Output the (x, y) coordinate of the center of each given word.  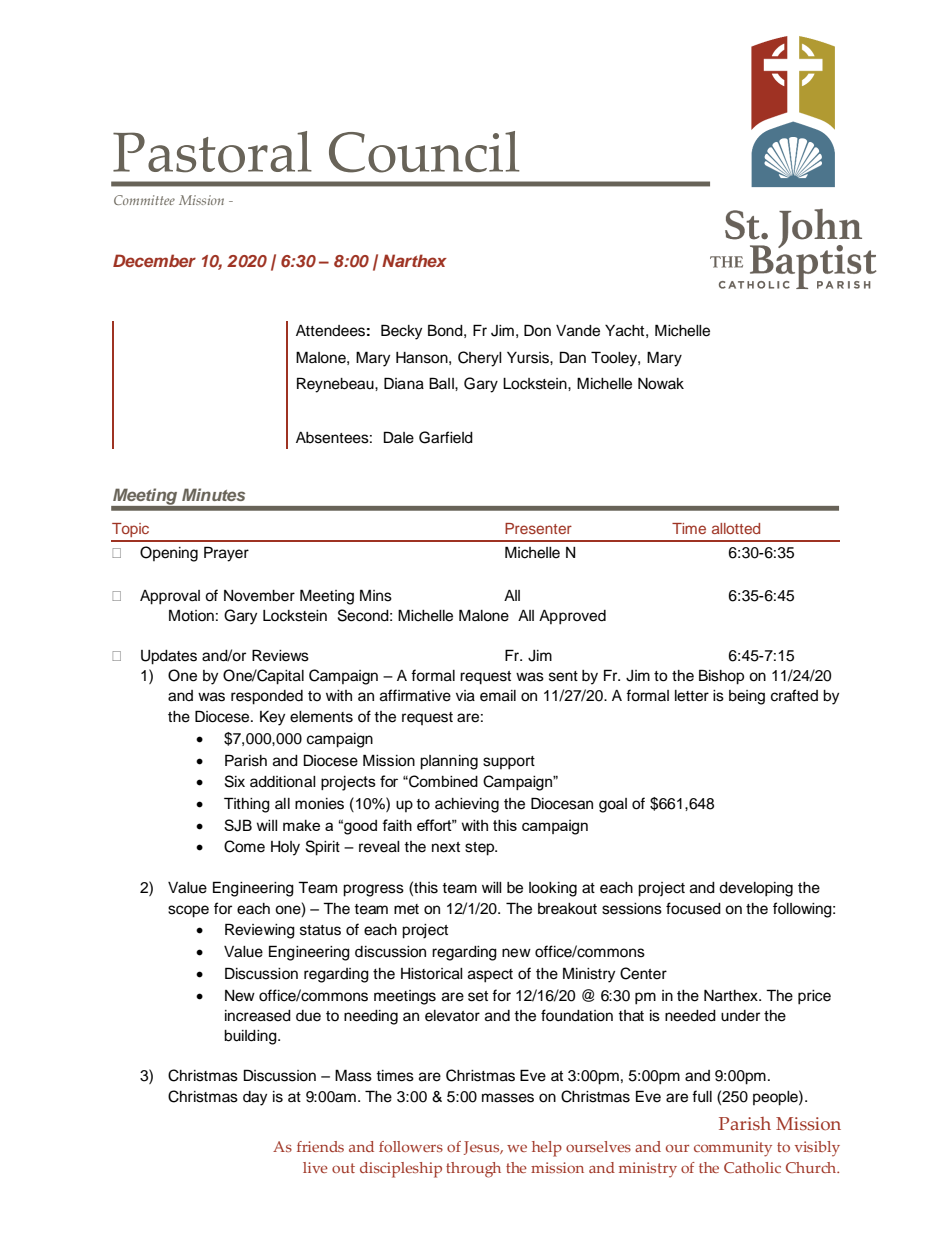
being (747, 697)
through (473, 1170)
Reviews (280, 655)
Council (424, 152)
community (733, 1149)
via (465, 696)
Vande (578, 331)
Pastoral (212, 152)
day (255, 1098)
